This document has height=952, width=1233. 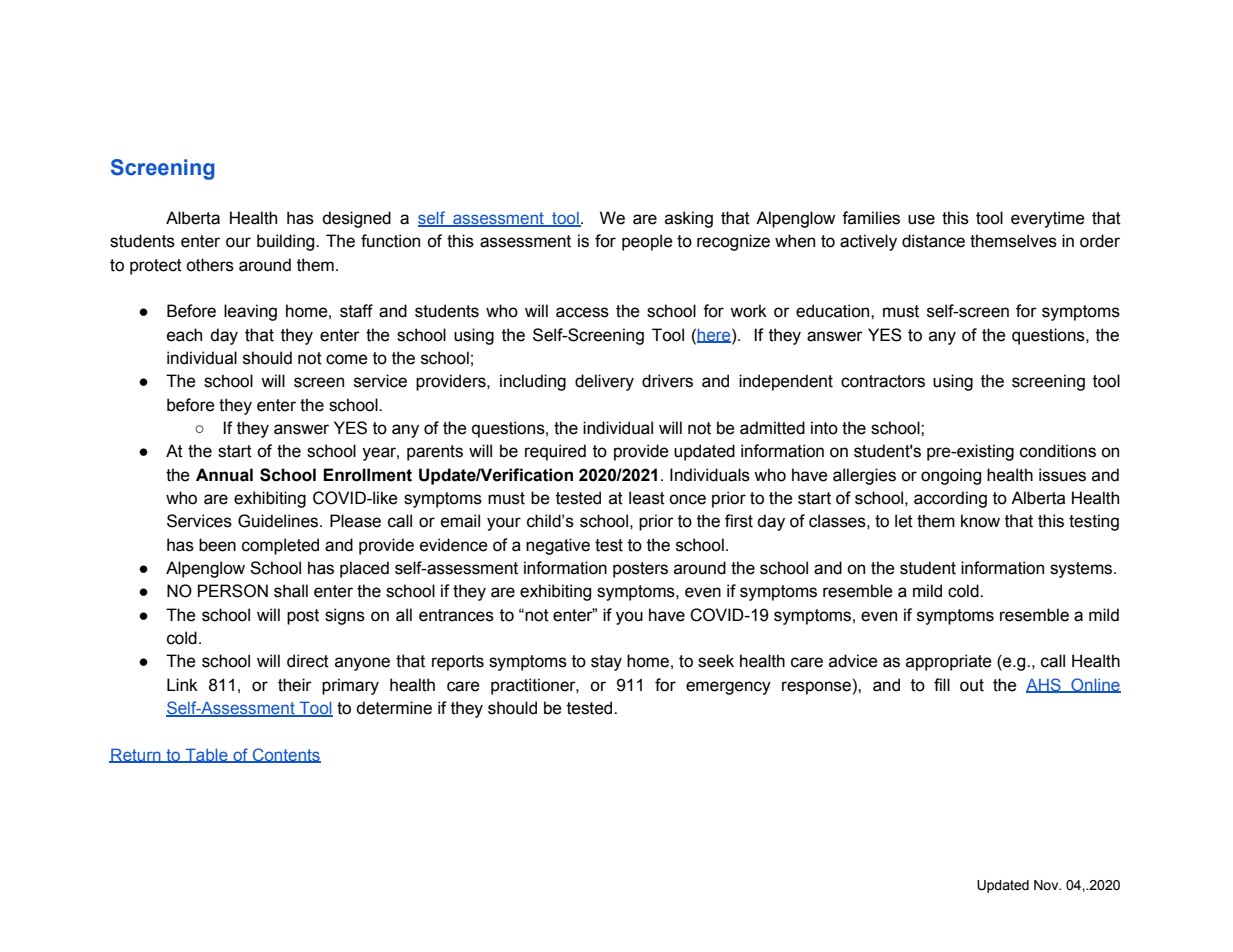 What do you see at coordinates (933, 241) in the document?
I see `distance` at bounding box center [933, 241].
